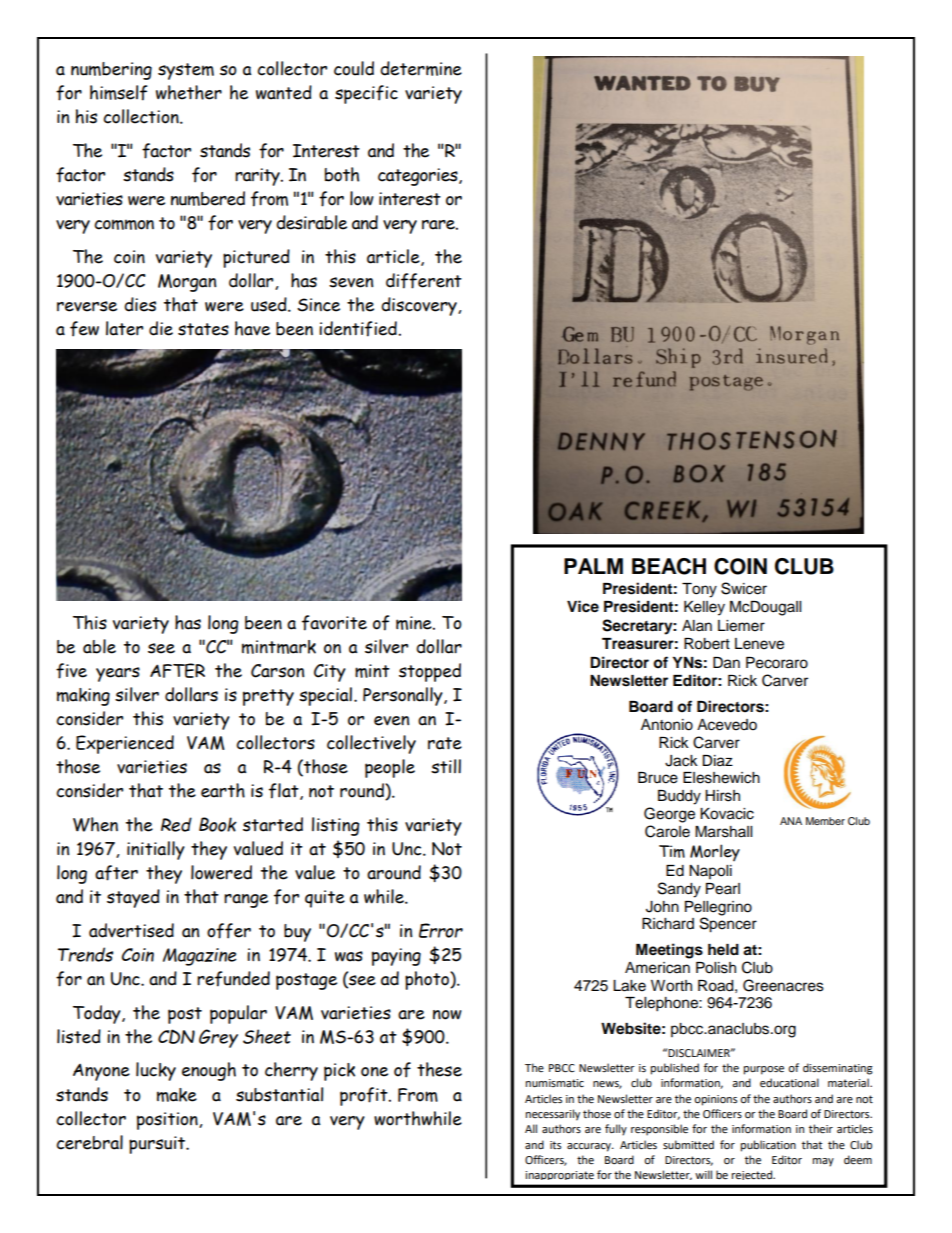 This image has height=1233, width=952. What do you see at coordinates (358, 329) in the image?
I see `identified` at bounding box center [358, 329].
